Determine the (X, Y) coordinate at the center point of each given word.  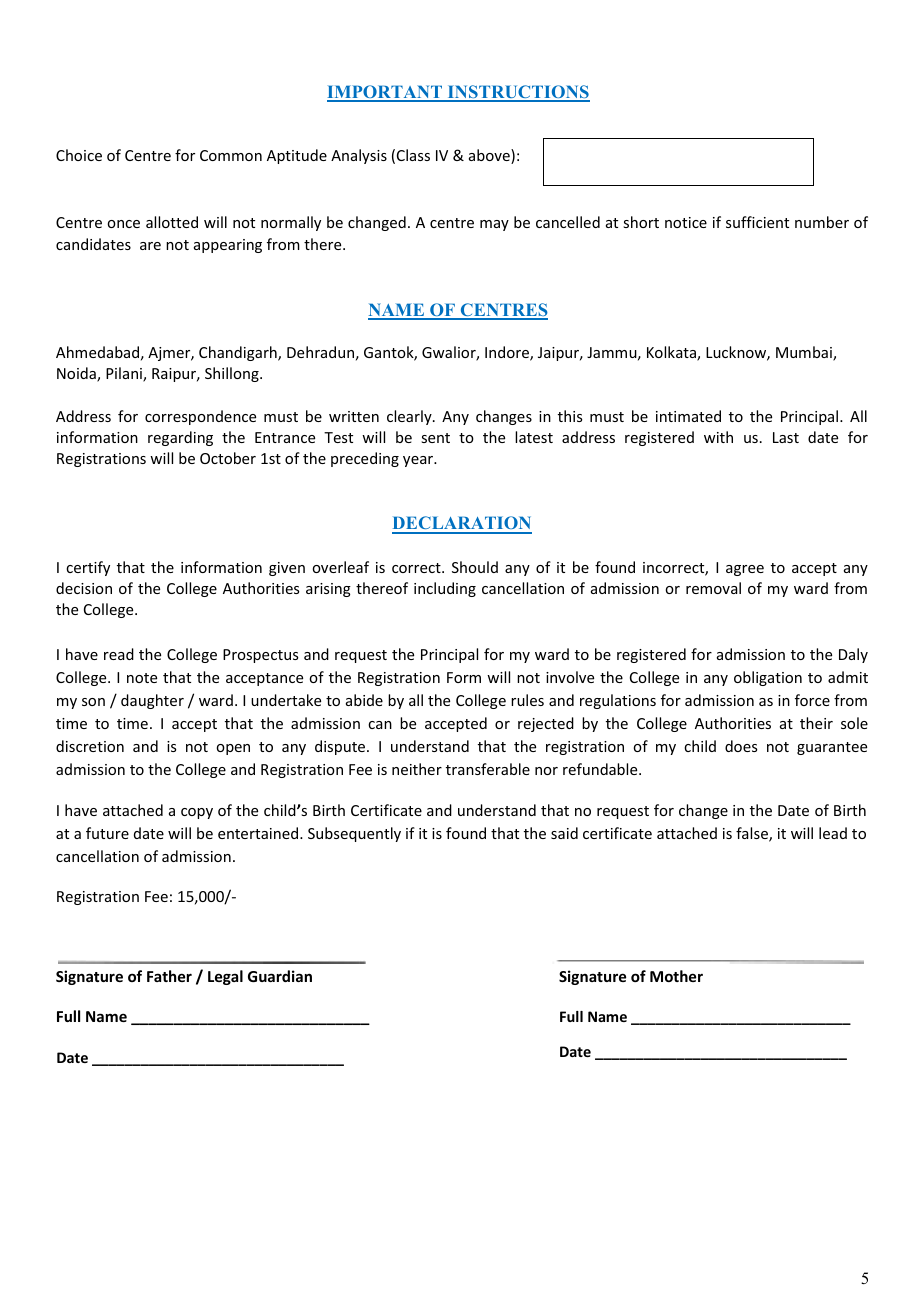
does (741, 746)
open (233, 749)
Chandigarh (239, 353)
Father (169, 976)
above (490, 156)
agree (745, 570)
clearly (410, 417)
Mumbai (805, 353)
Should (475, 567)
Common (231, 155)
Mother (676, 976)
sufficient (757, 222)
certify (88, 568)
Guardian (280, 976)
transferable (488, 769)
